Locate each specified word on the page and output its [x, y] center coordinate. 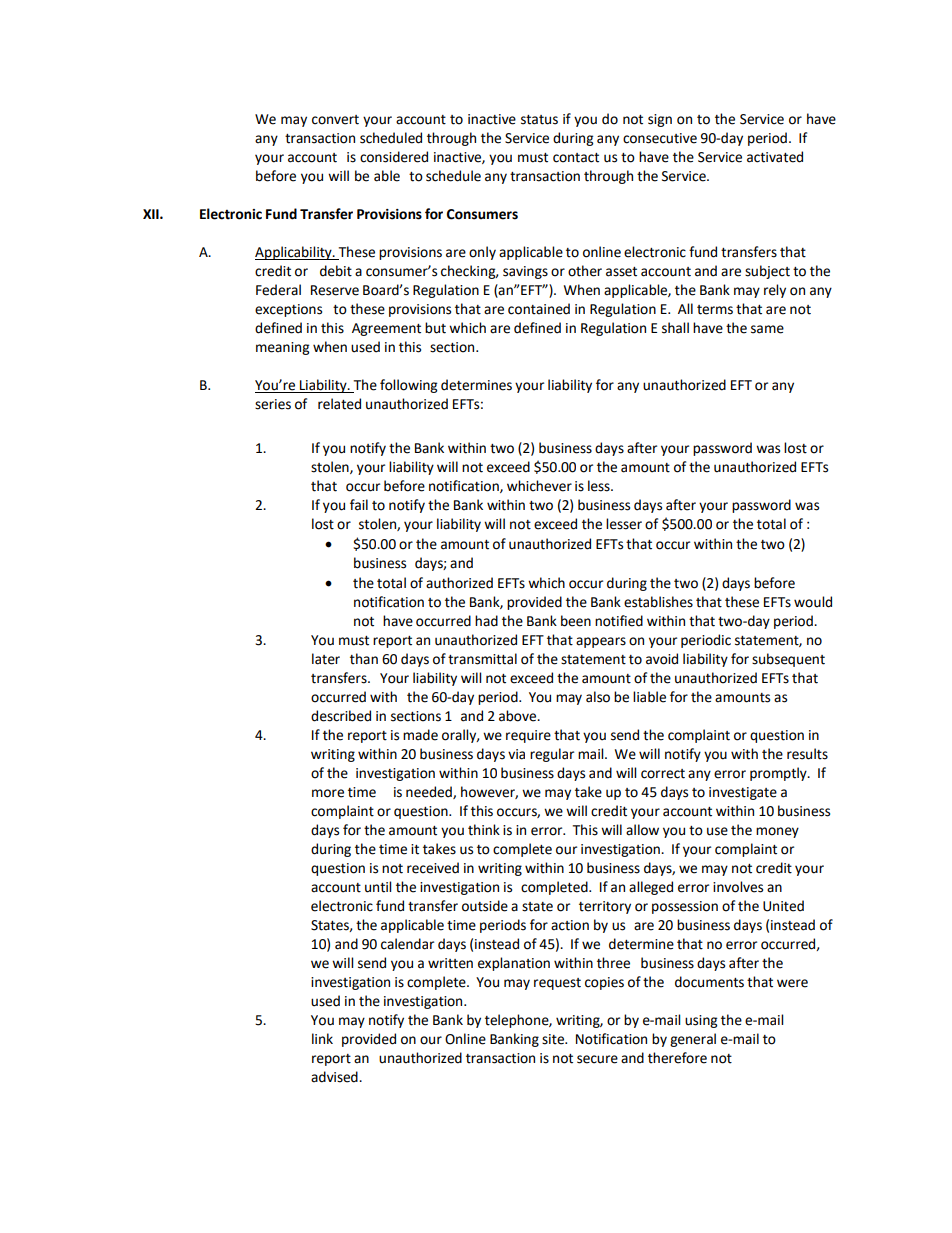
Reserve [335, 290]
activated [775, 157]
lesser [624, 524]
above [518, 716]
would [813, 602]
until [378, 887]
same [767, 329]
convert [335, 120]
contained [539, 309]
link [322, 1038]
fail [359, 505]
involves [738, 887]
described [341, 716]
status [539, 120]
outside [485, 906]
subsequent [788, 660]
